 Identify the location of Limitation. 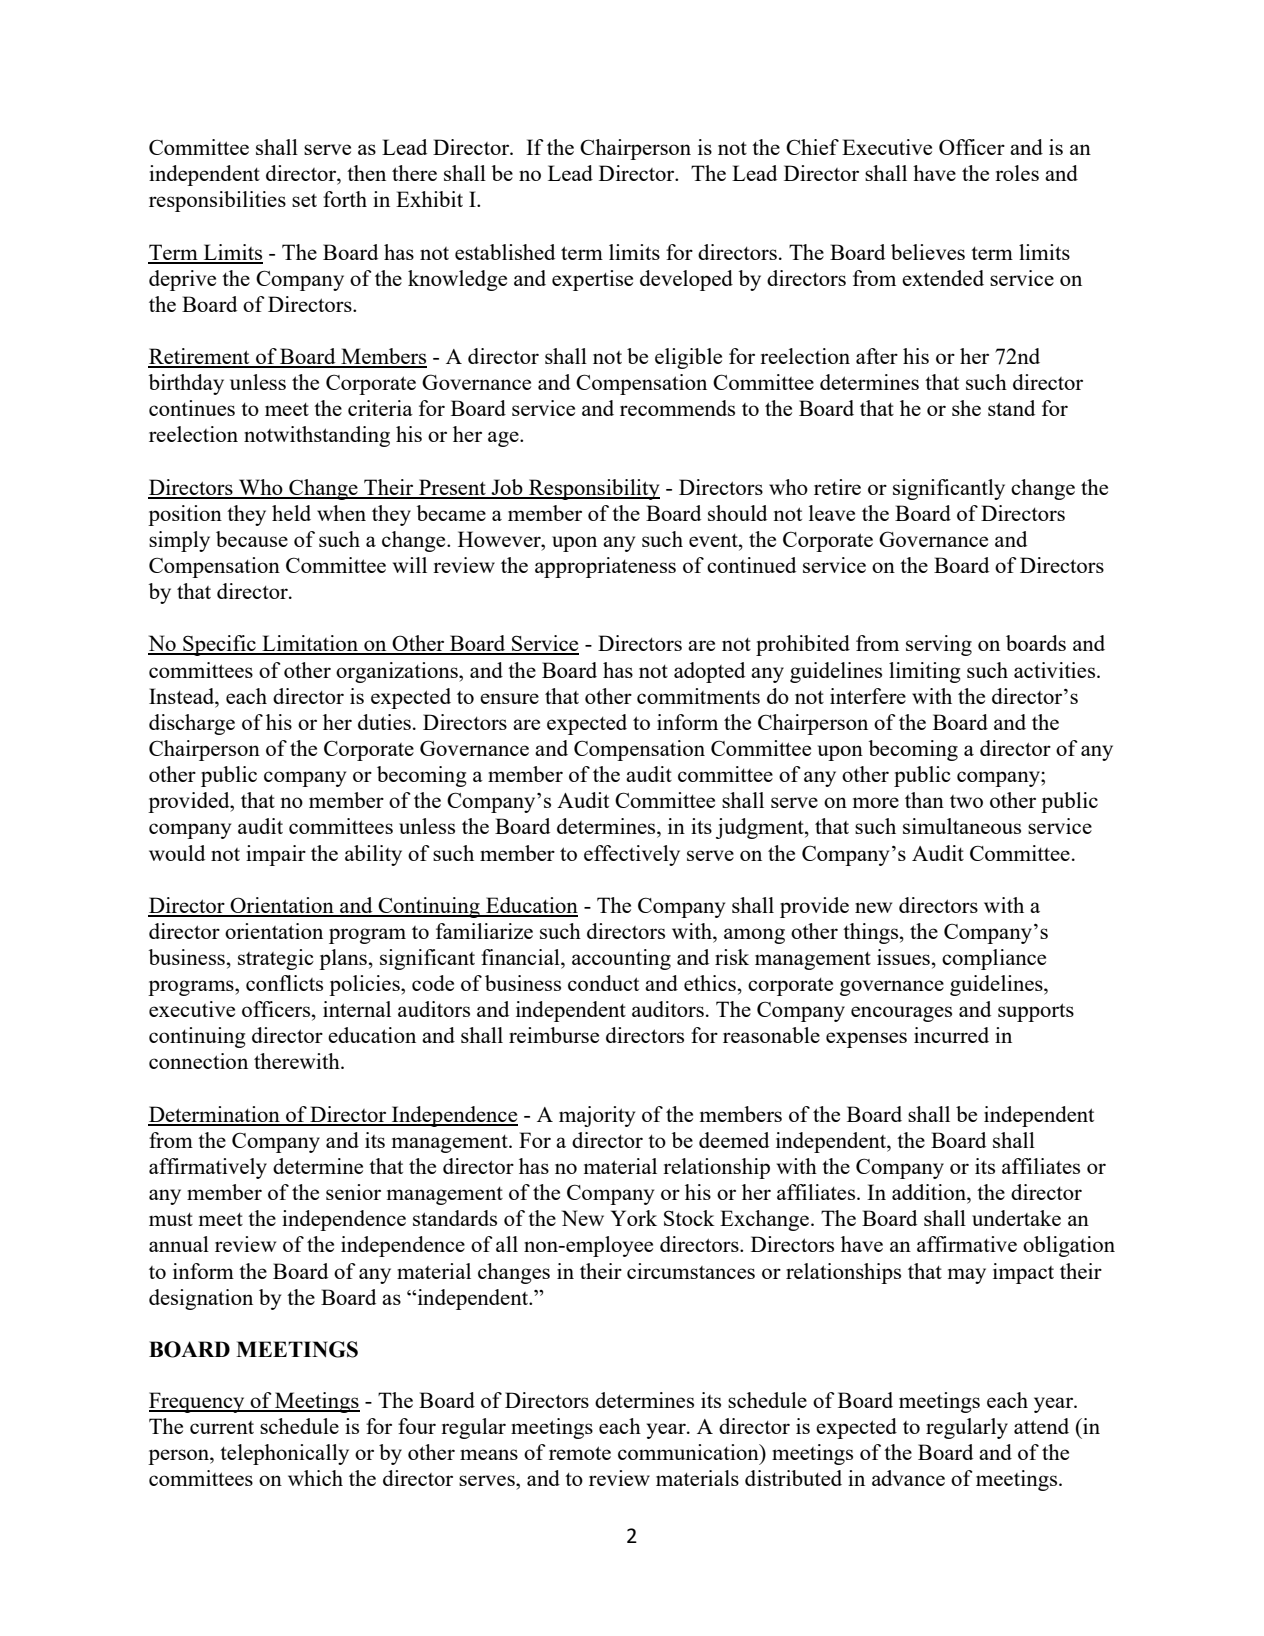
(310, 644).
